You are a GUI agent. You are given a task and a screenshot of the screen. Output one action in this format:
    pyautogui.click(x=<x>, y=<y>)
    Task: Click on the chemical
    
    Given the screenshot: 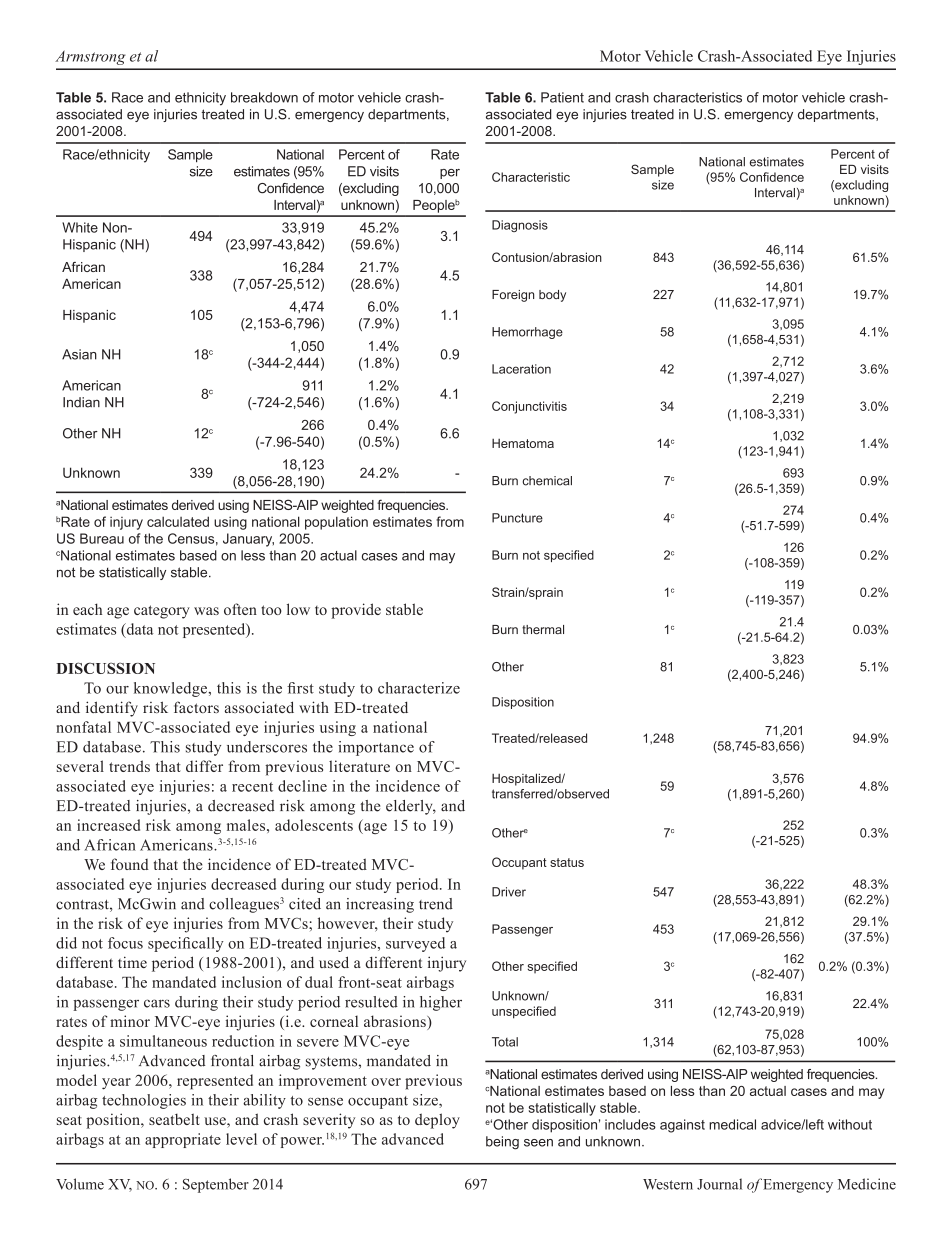 What is the action you would take?
    pyautogui.click(x=547, y=481)
